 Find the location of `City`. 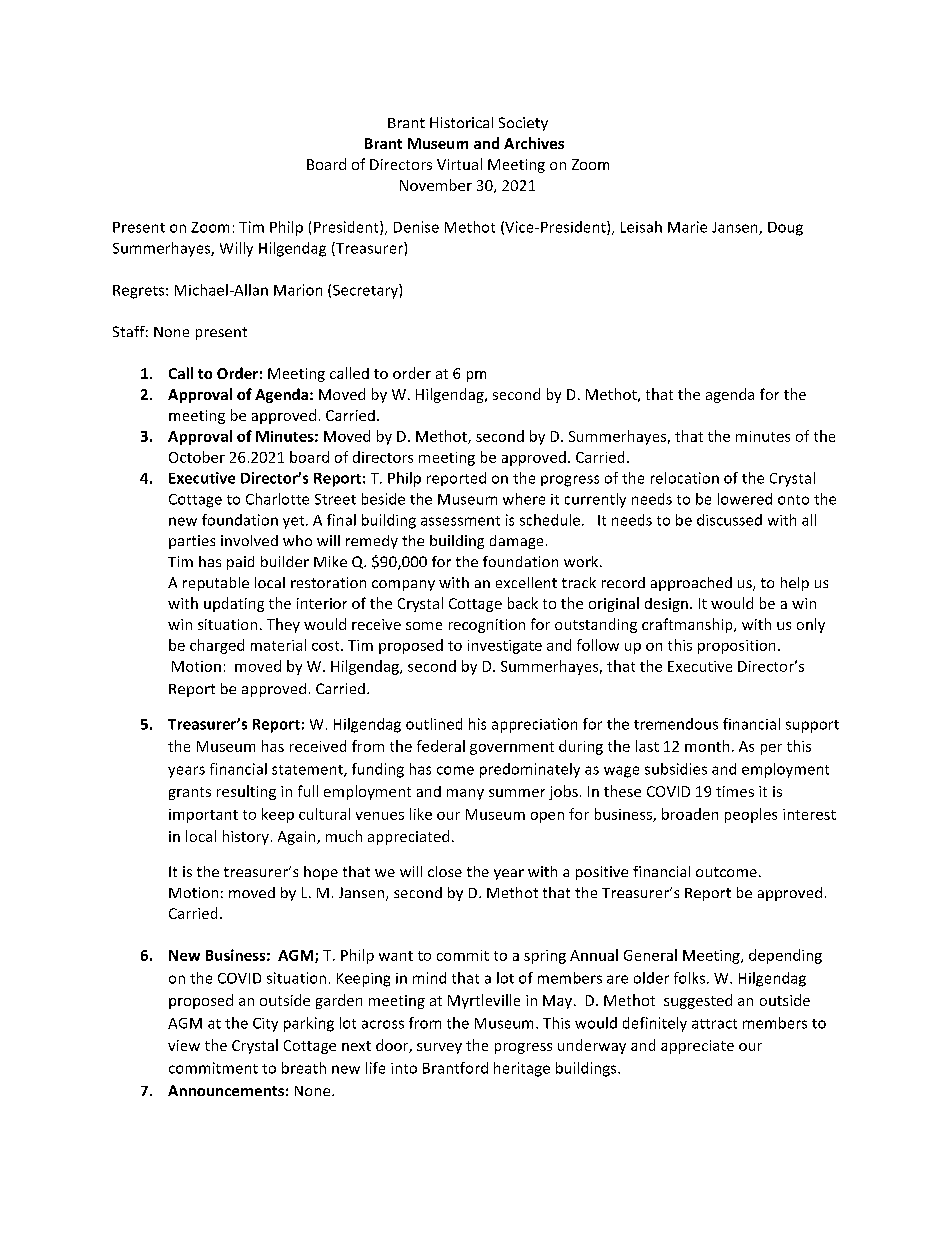

City is located at coordinates (265, 1025).
